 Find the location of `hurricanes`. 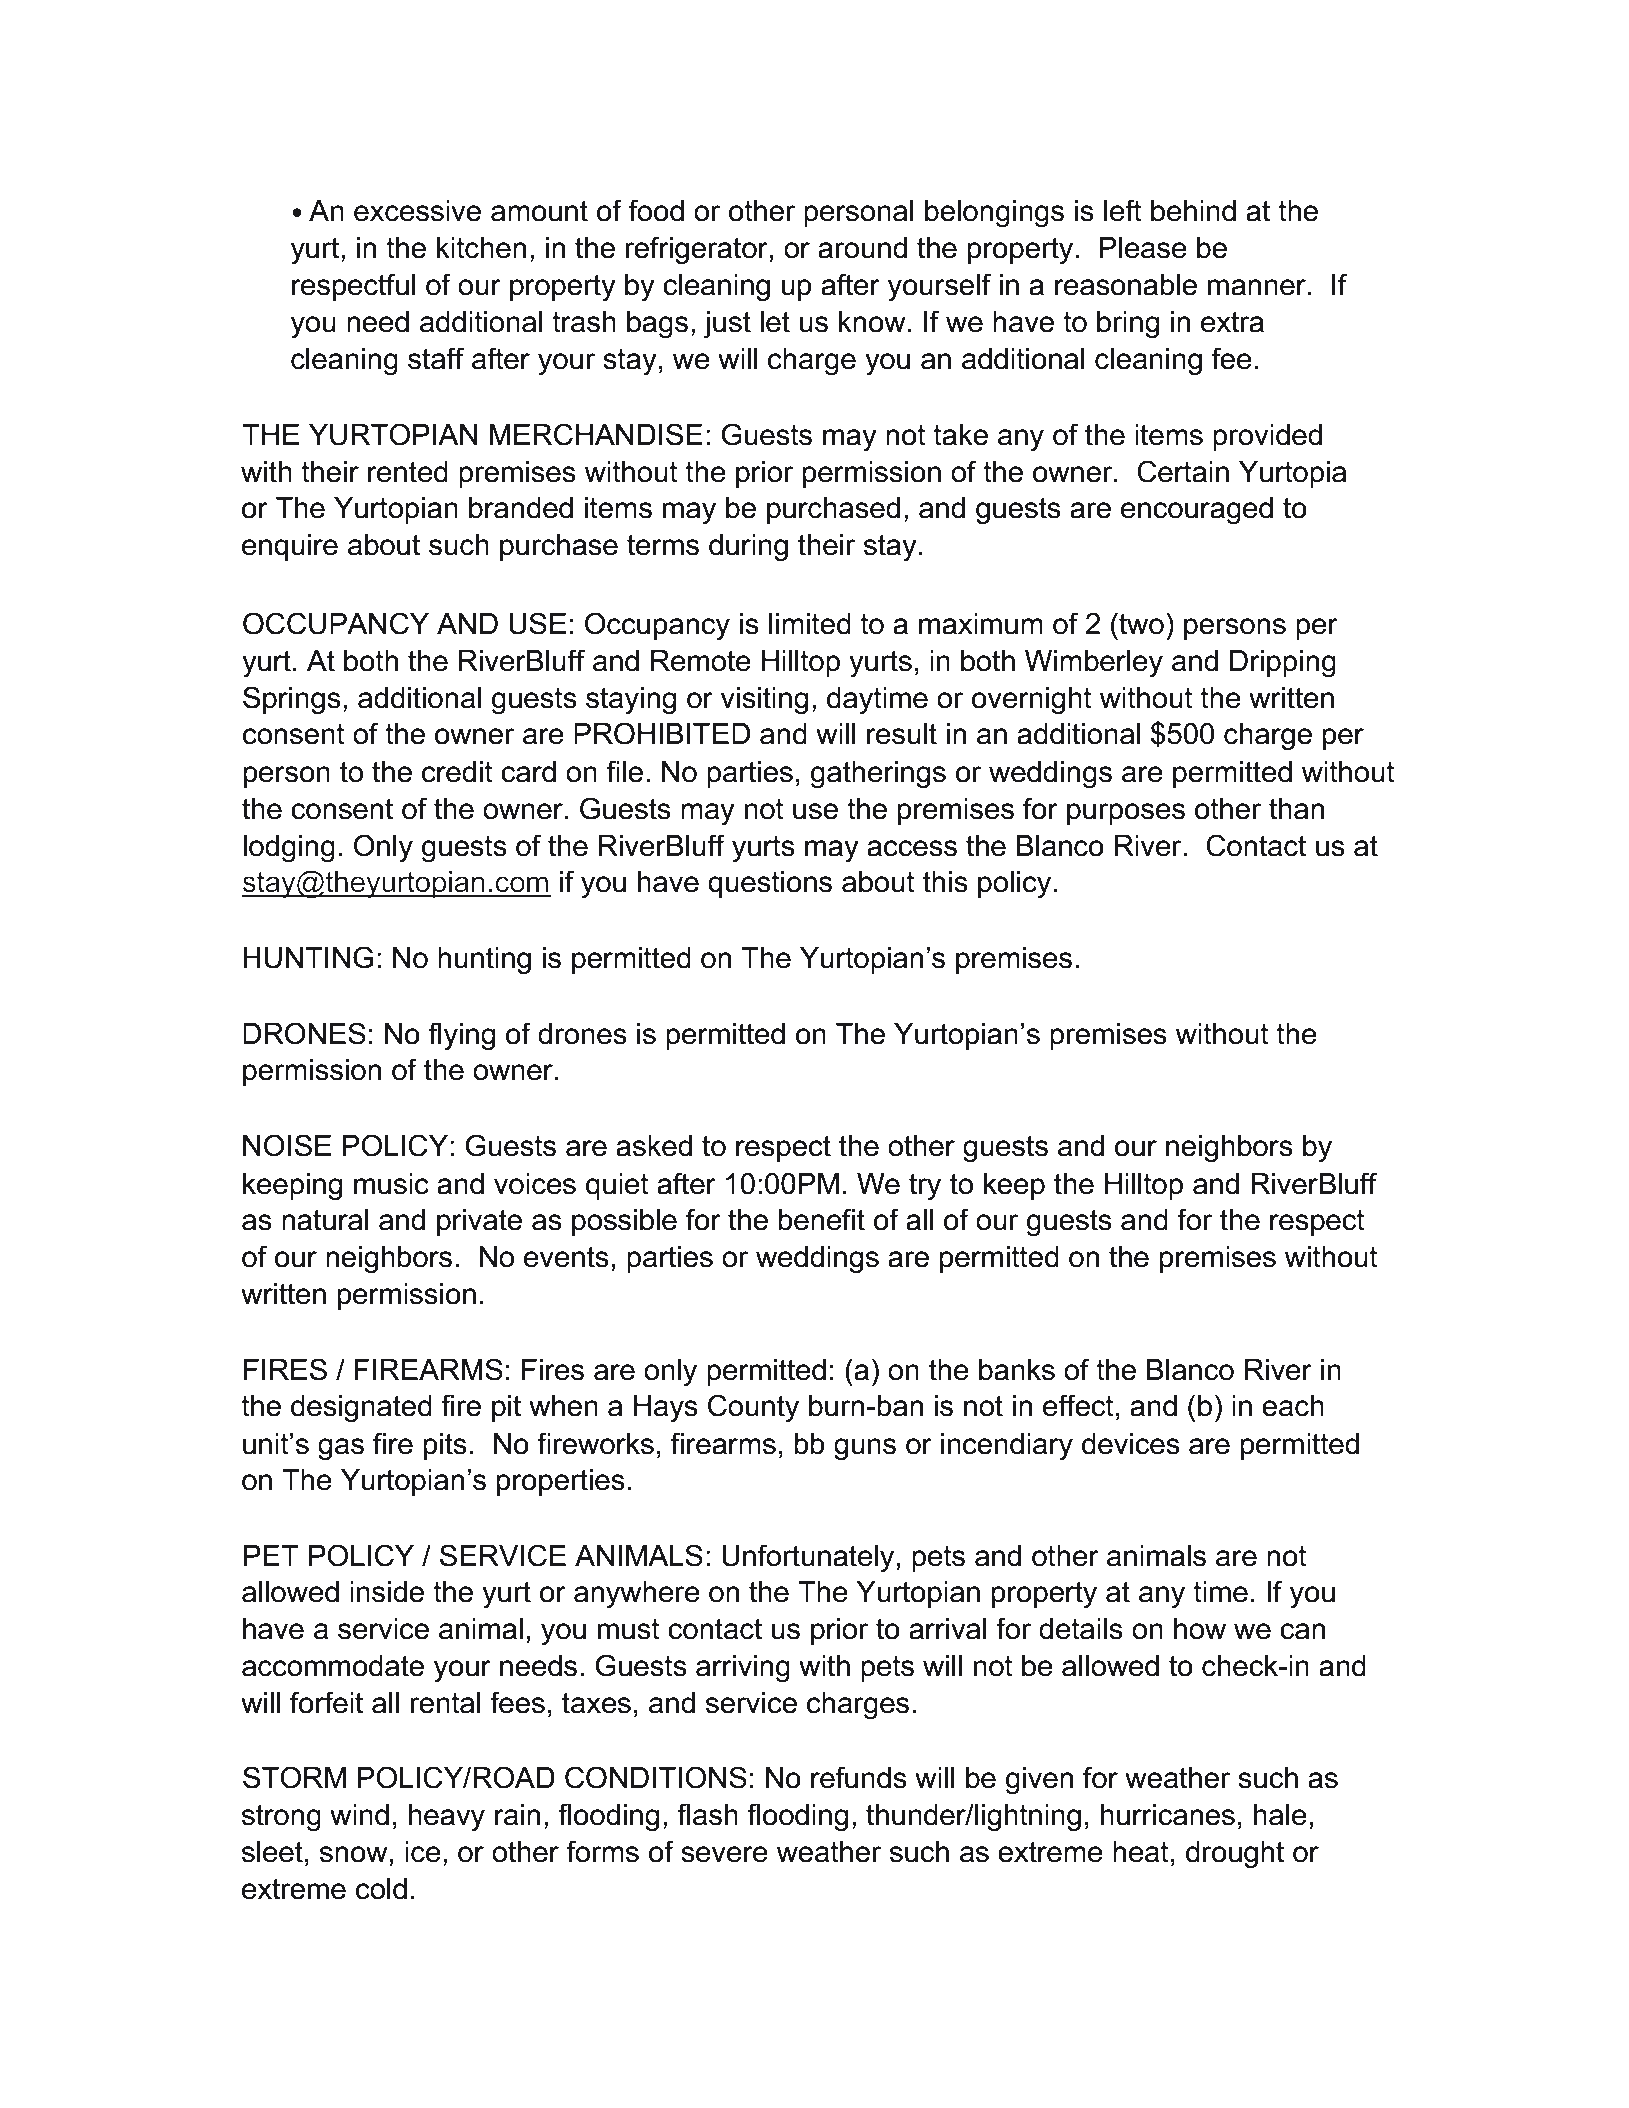

hurricanes is located at coordinates (1168, 1815).
